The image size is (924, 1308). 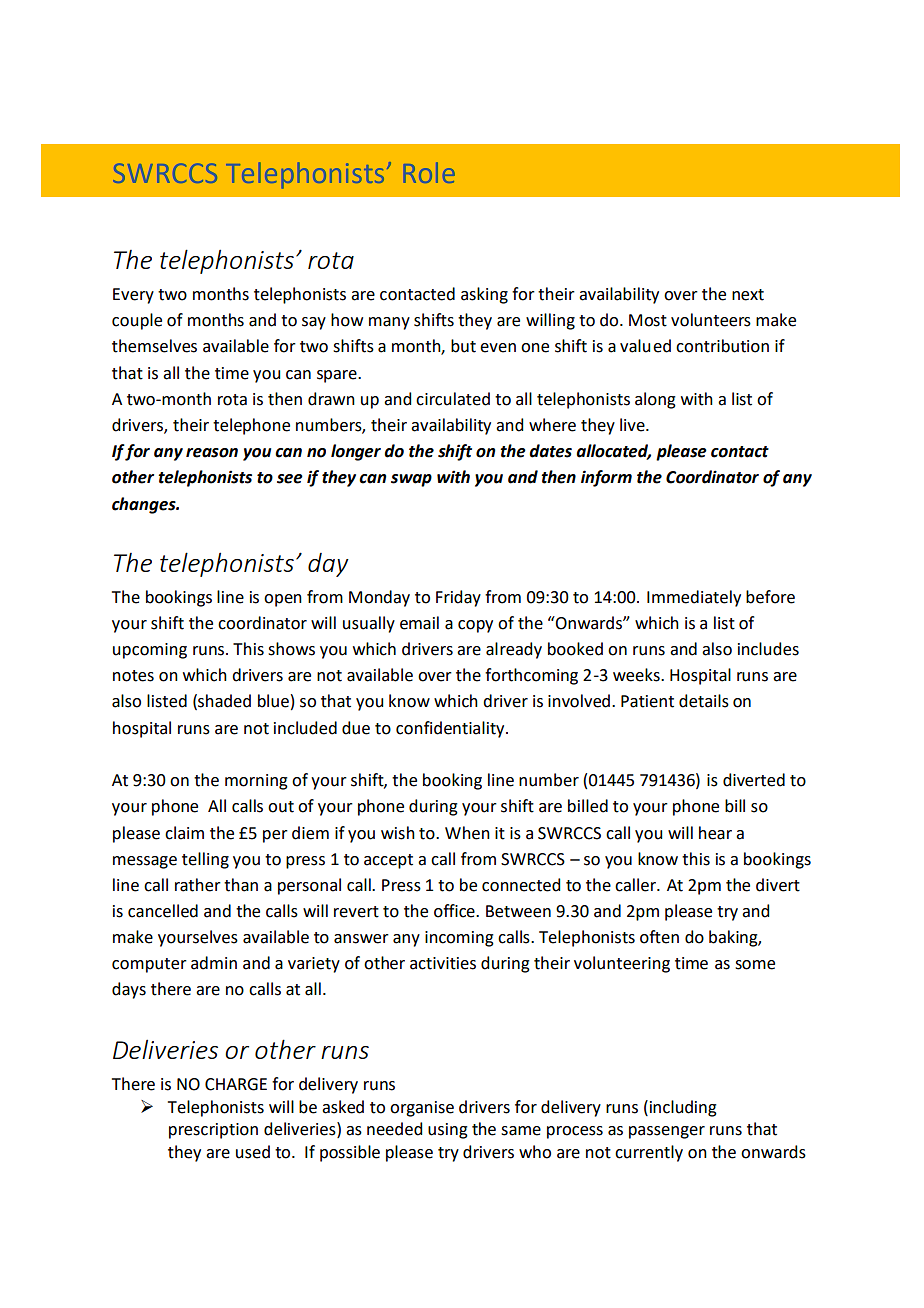 I want to click on inform, so click(x=606, y=478).
